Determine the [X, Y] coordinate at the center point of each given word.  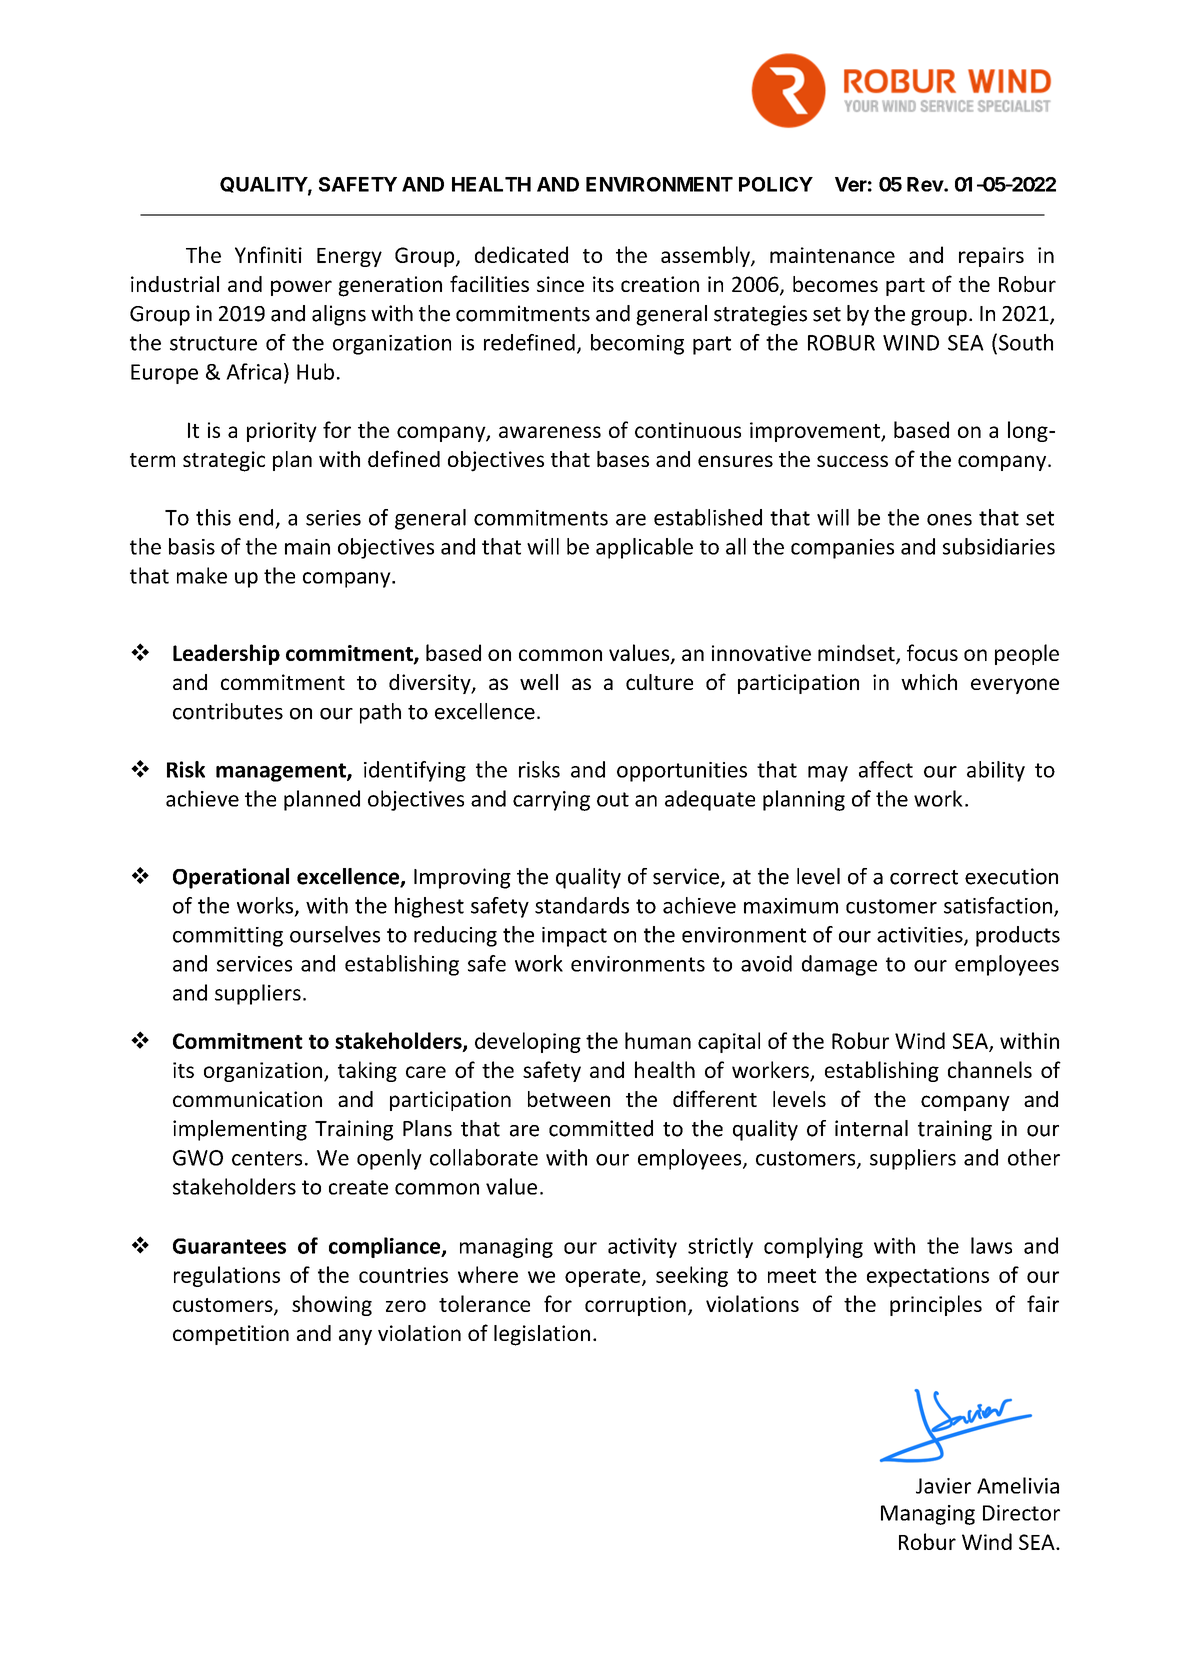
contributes [228, 711]
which [929, 682]
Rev [926, 184]
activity [642, 1248]
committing [228, 937]
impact [574, 937]
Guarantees [229, 1246]
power [301, 288]
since [560, 284]
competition [231, 1335]
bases [623, 459]
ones [949, 520]
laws [991, 1245]
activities [921, 936]
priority [282, 432]
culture [659, 682]
